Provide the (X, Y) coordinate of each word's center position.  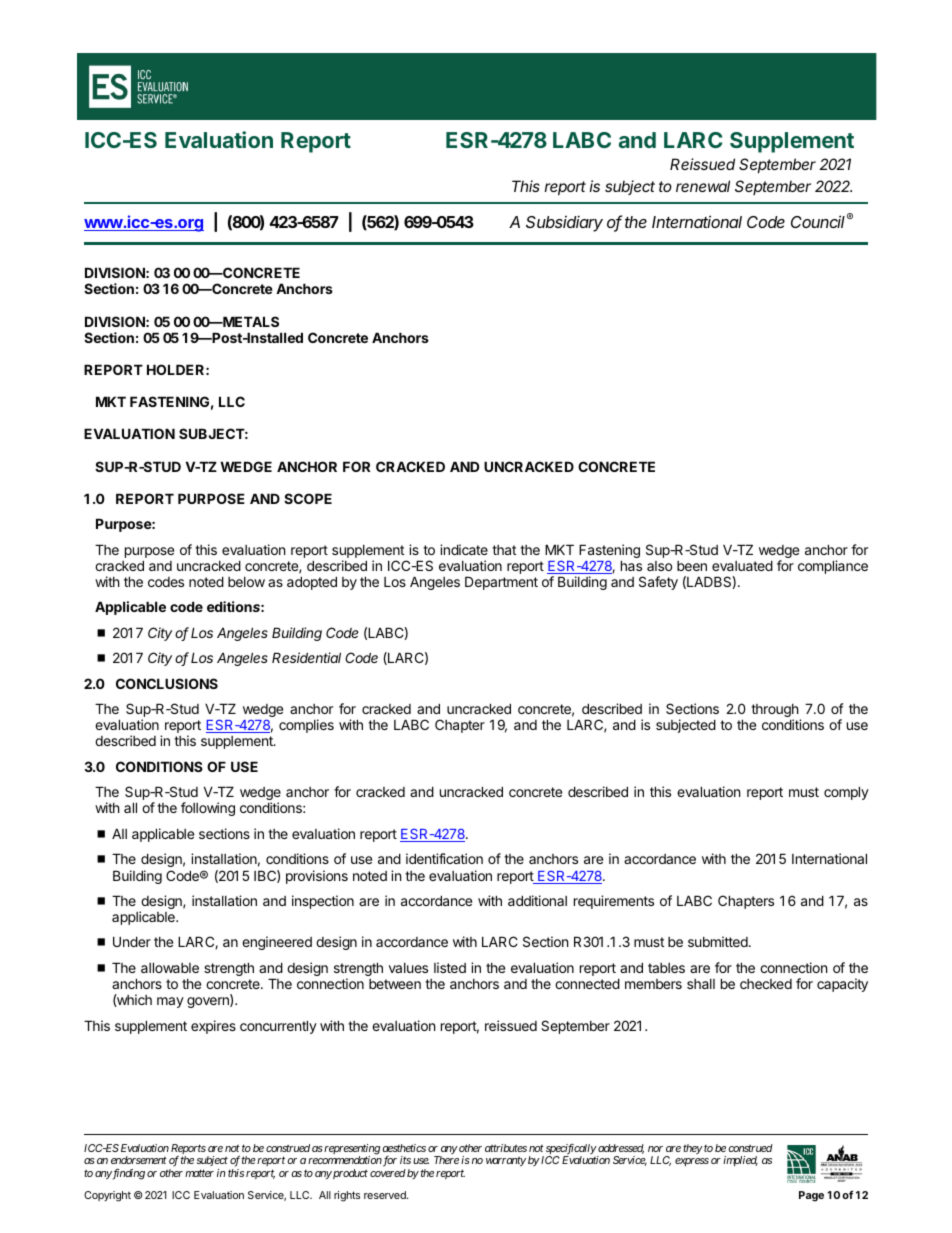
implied (740, 1161)
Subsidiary (564, 223)
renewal (703, 186)
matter (199, 1173)
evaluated (742, 565)
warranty (506, 1161)
